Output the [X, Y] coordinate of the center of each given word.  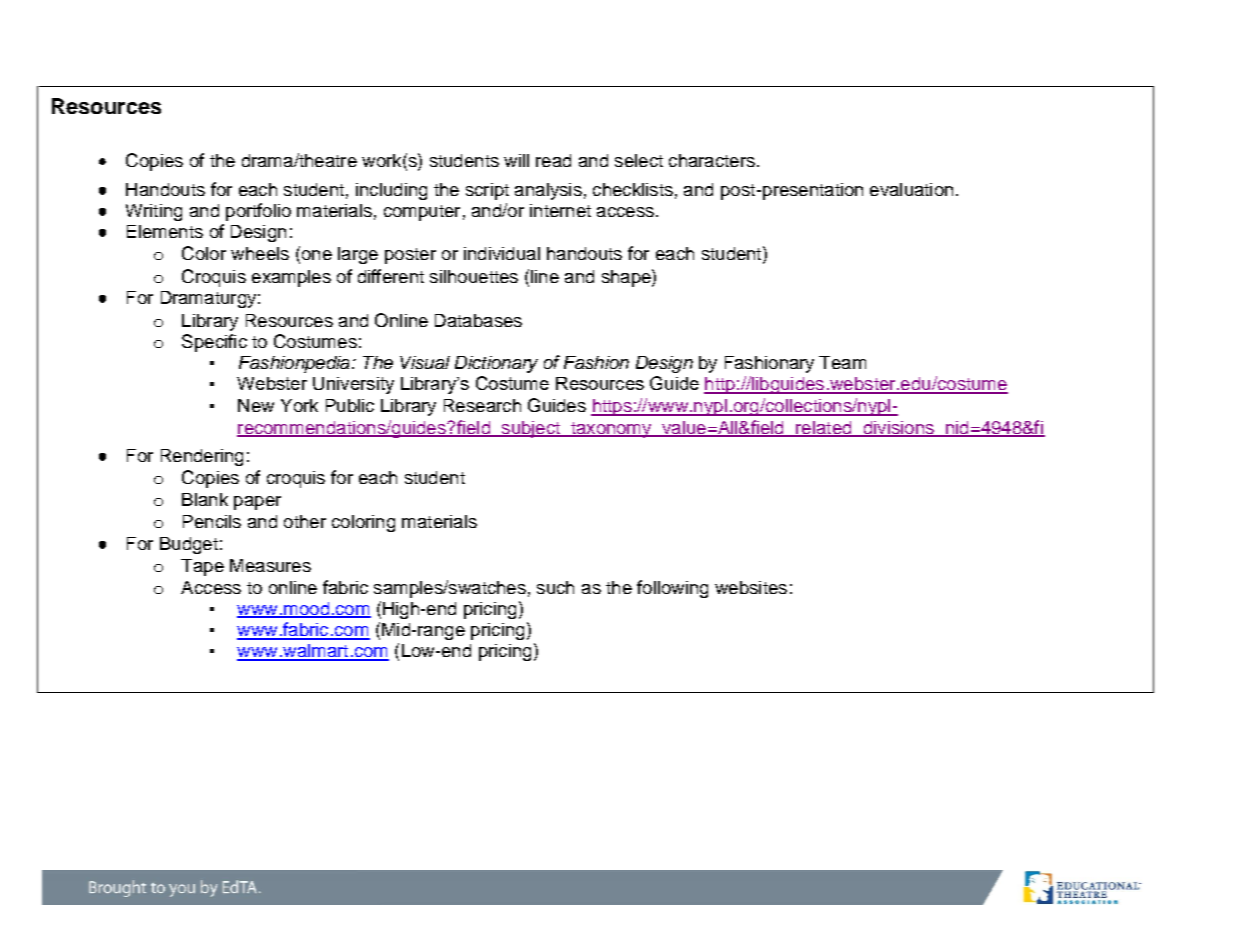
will [516, 160]
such [555, 587]
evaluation [911, 189]
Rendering [202, 457]
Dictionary [496, 364]
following [672, 589]
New [256, 405]
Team [842, 362]
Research [482, 405]
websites [751, 587]
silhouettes [474, 276]
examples [291, 278]
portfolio [258, 212]
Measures [270, 565]
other [305, 521]
